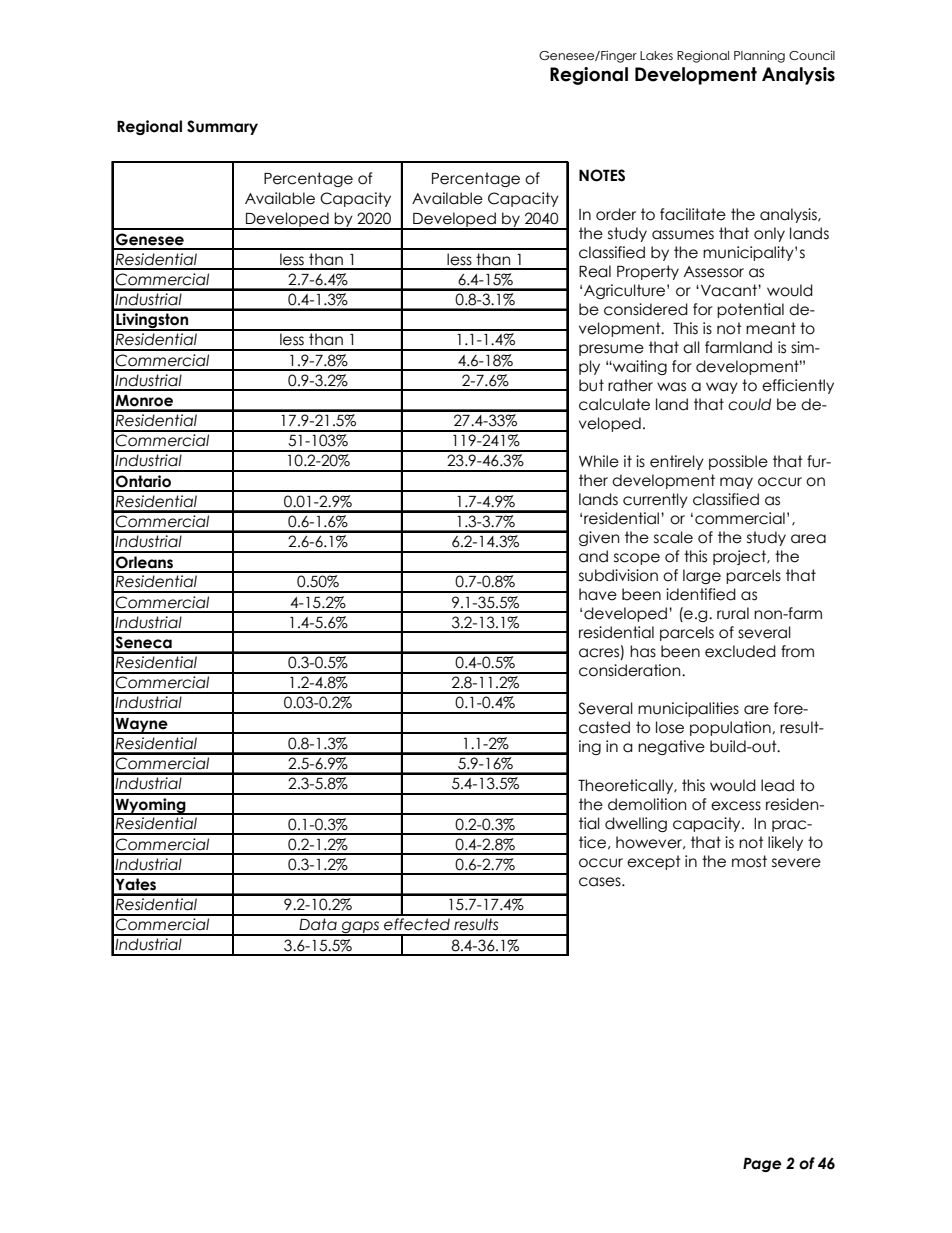  What do you see at coordinates (796, 863) in the screenshot?
I see `severe` at bounding box center [796, 863].
